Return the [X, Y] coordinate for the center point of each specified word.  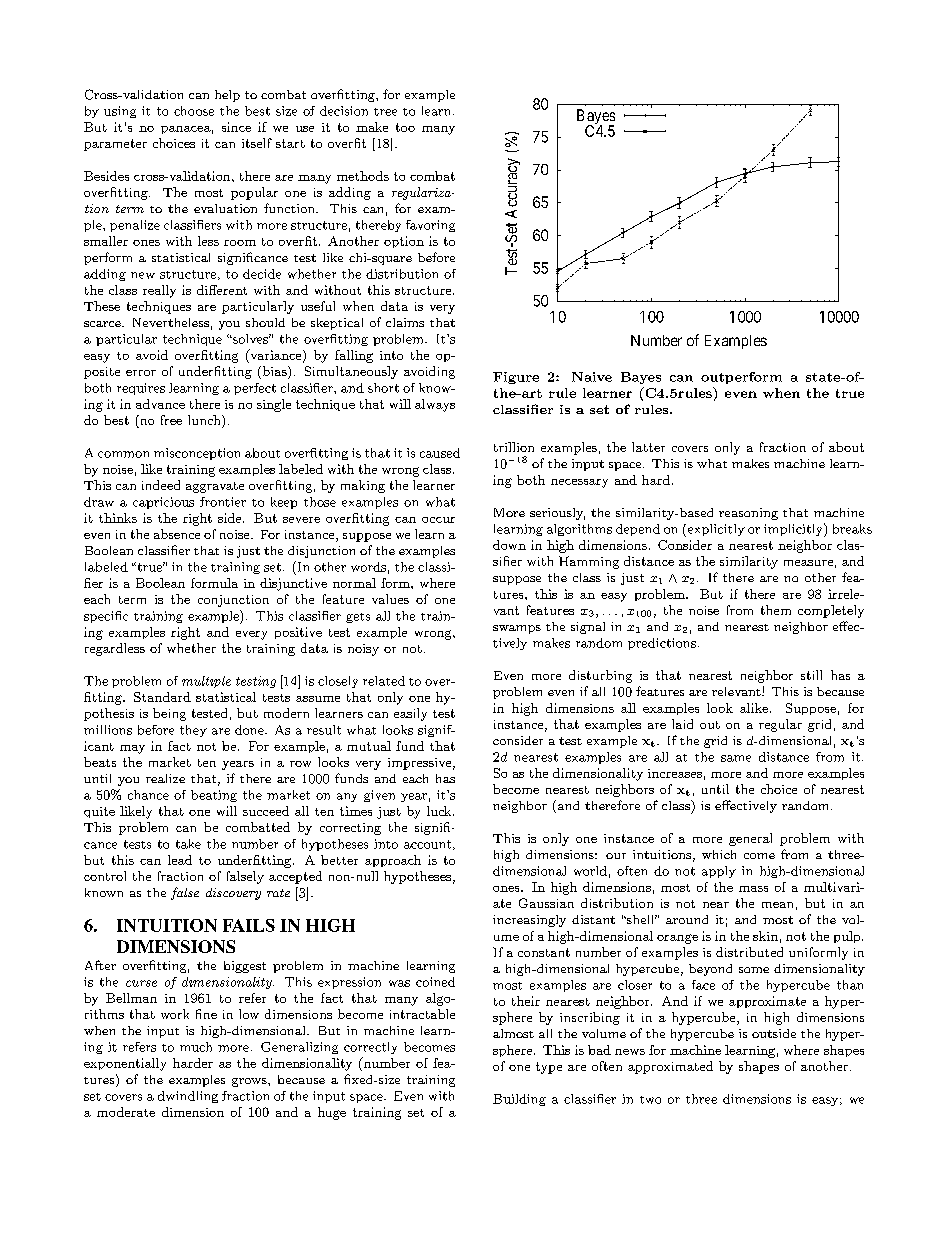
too [405, 127]
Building [519, 1100]
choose [194, 111]
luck [440, 811]
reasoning [748, 514]
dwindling [188, 1097]
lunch [205, 421]
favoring [430, 226]
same [736, 758]
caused [440, 453]
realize [165, 778]
